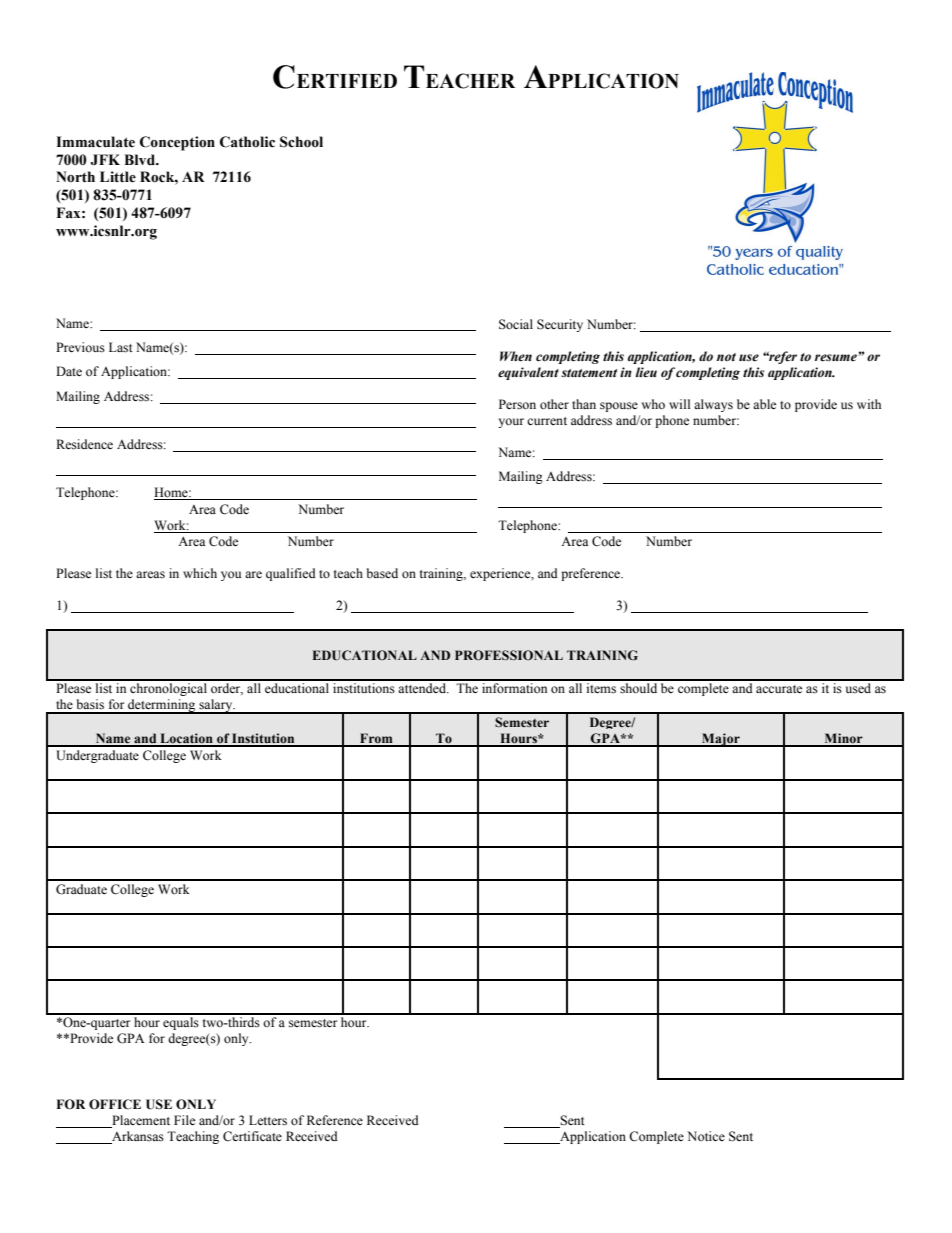 This screenshot has height=1233, width=952. I want to click on resume, so click(837, 358).
